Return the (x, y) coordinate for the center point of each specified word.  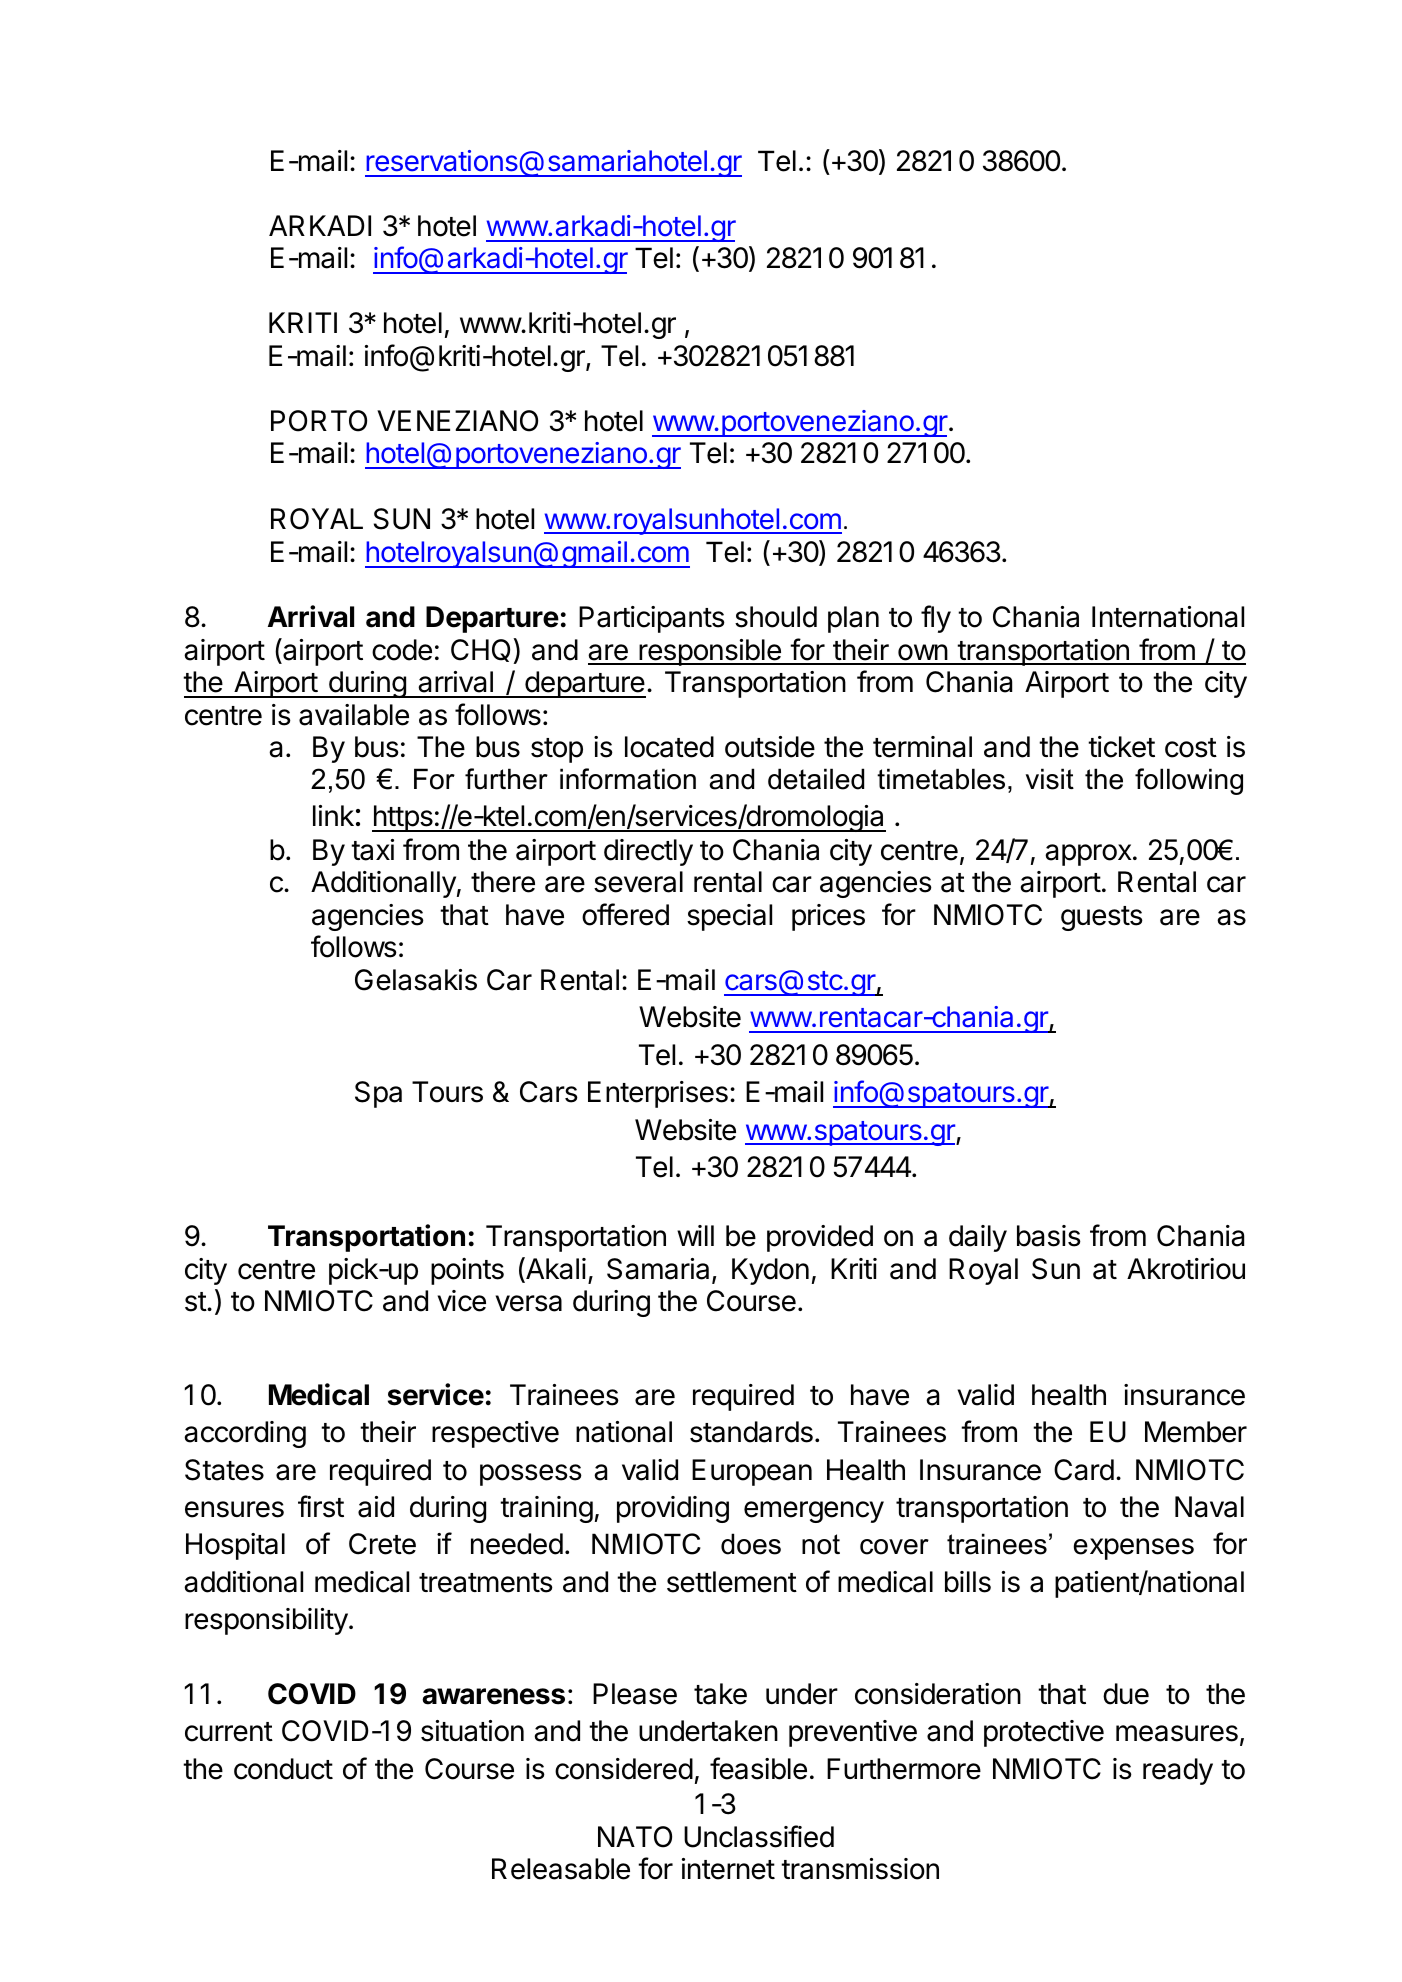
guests (1102, 918)
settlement (732, 1582)
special (729, 917)
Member (1196, 1432)
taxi (372, 850)
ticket (1121, 747)
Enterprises (658, 1094)
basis (1049, 1236)
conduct (283, 1769)
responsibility (266, 1621)
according (245, 1434)
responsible (710, 652)
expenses (1134, 1549)
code (402, 650)
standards (751, 1432)
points (467, 1271)
